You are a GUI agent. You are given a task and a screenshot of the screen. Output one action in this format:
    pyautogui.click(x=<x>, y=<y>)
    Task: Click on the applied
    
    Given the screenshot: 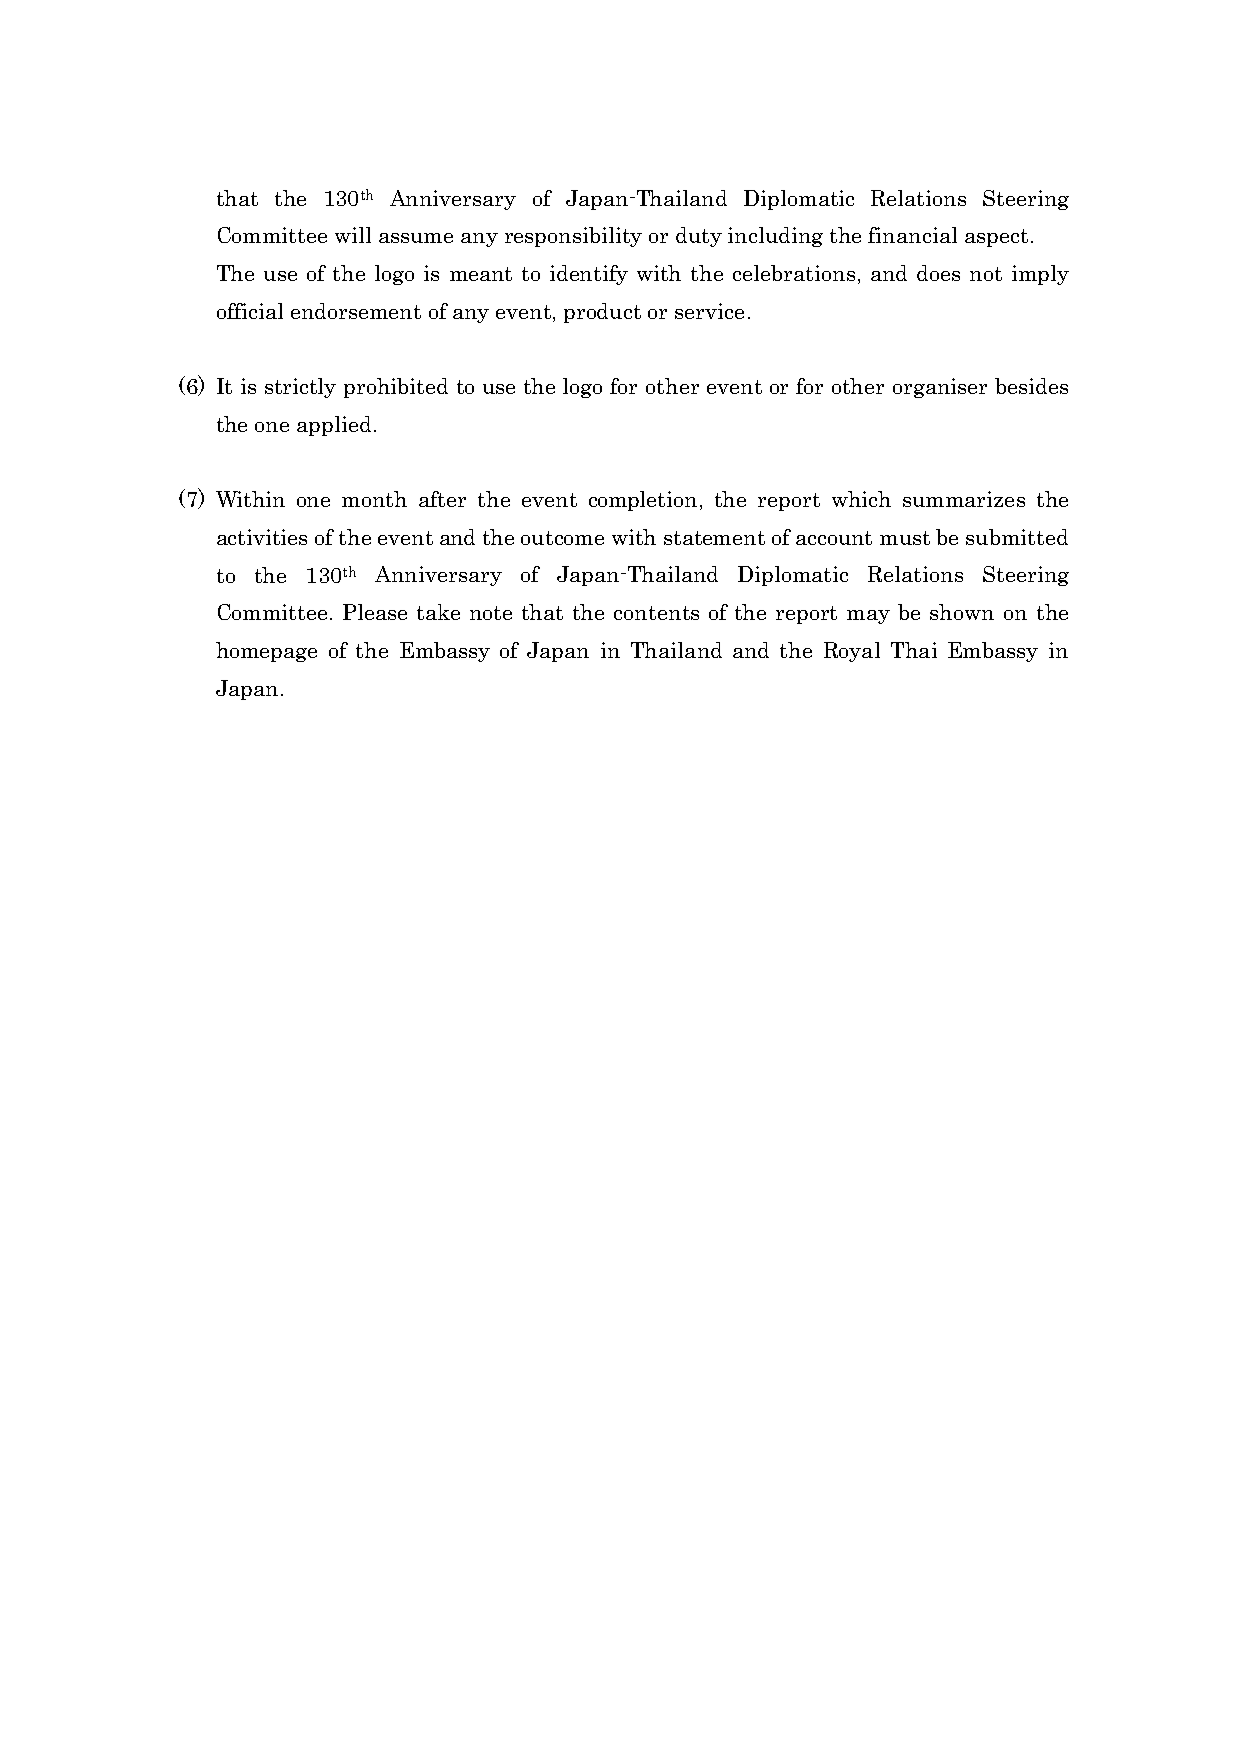 What is the action you would take?
    pyautogui.click(x=334, y=426)
